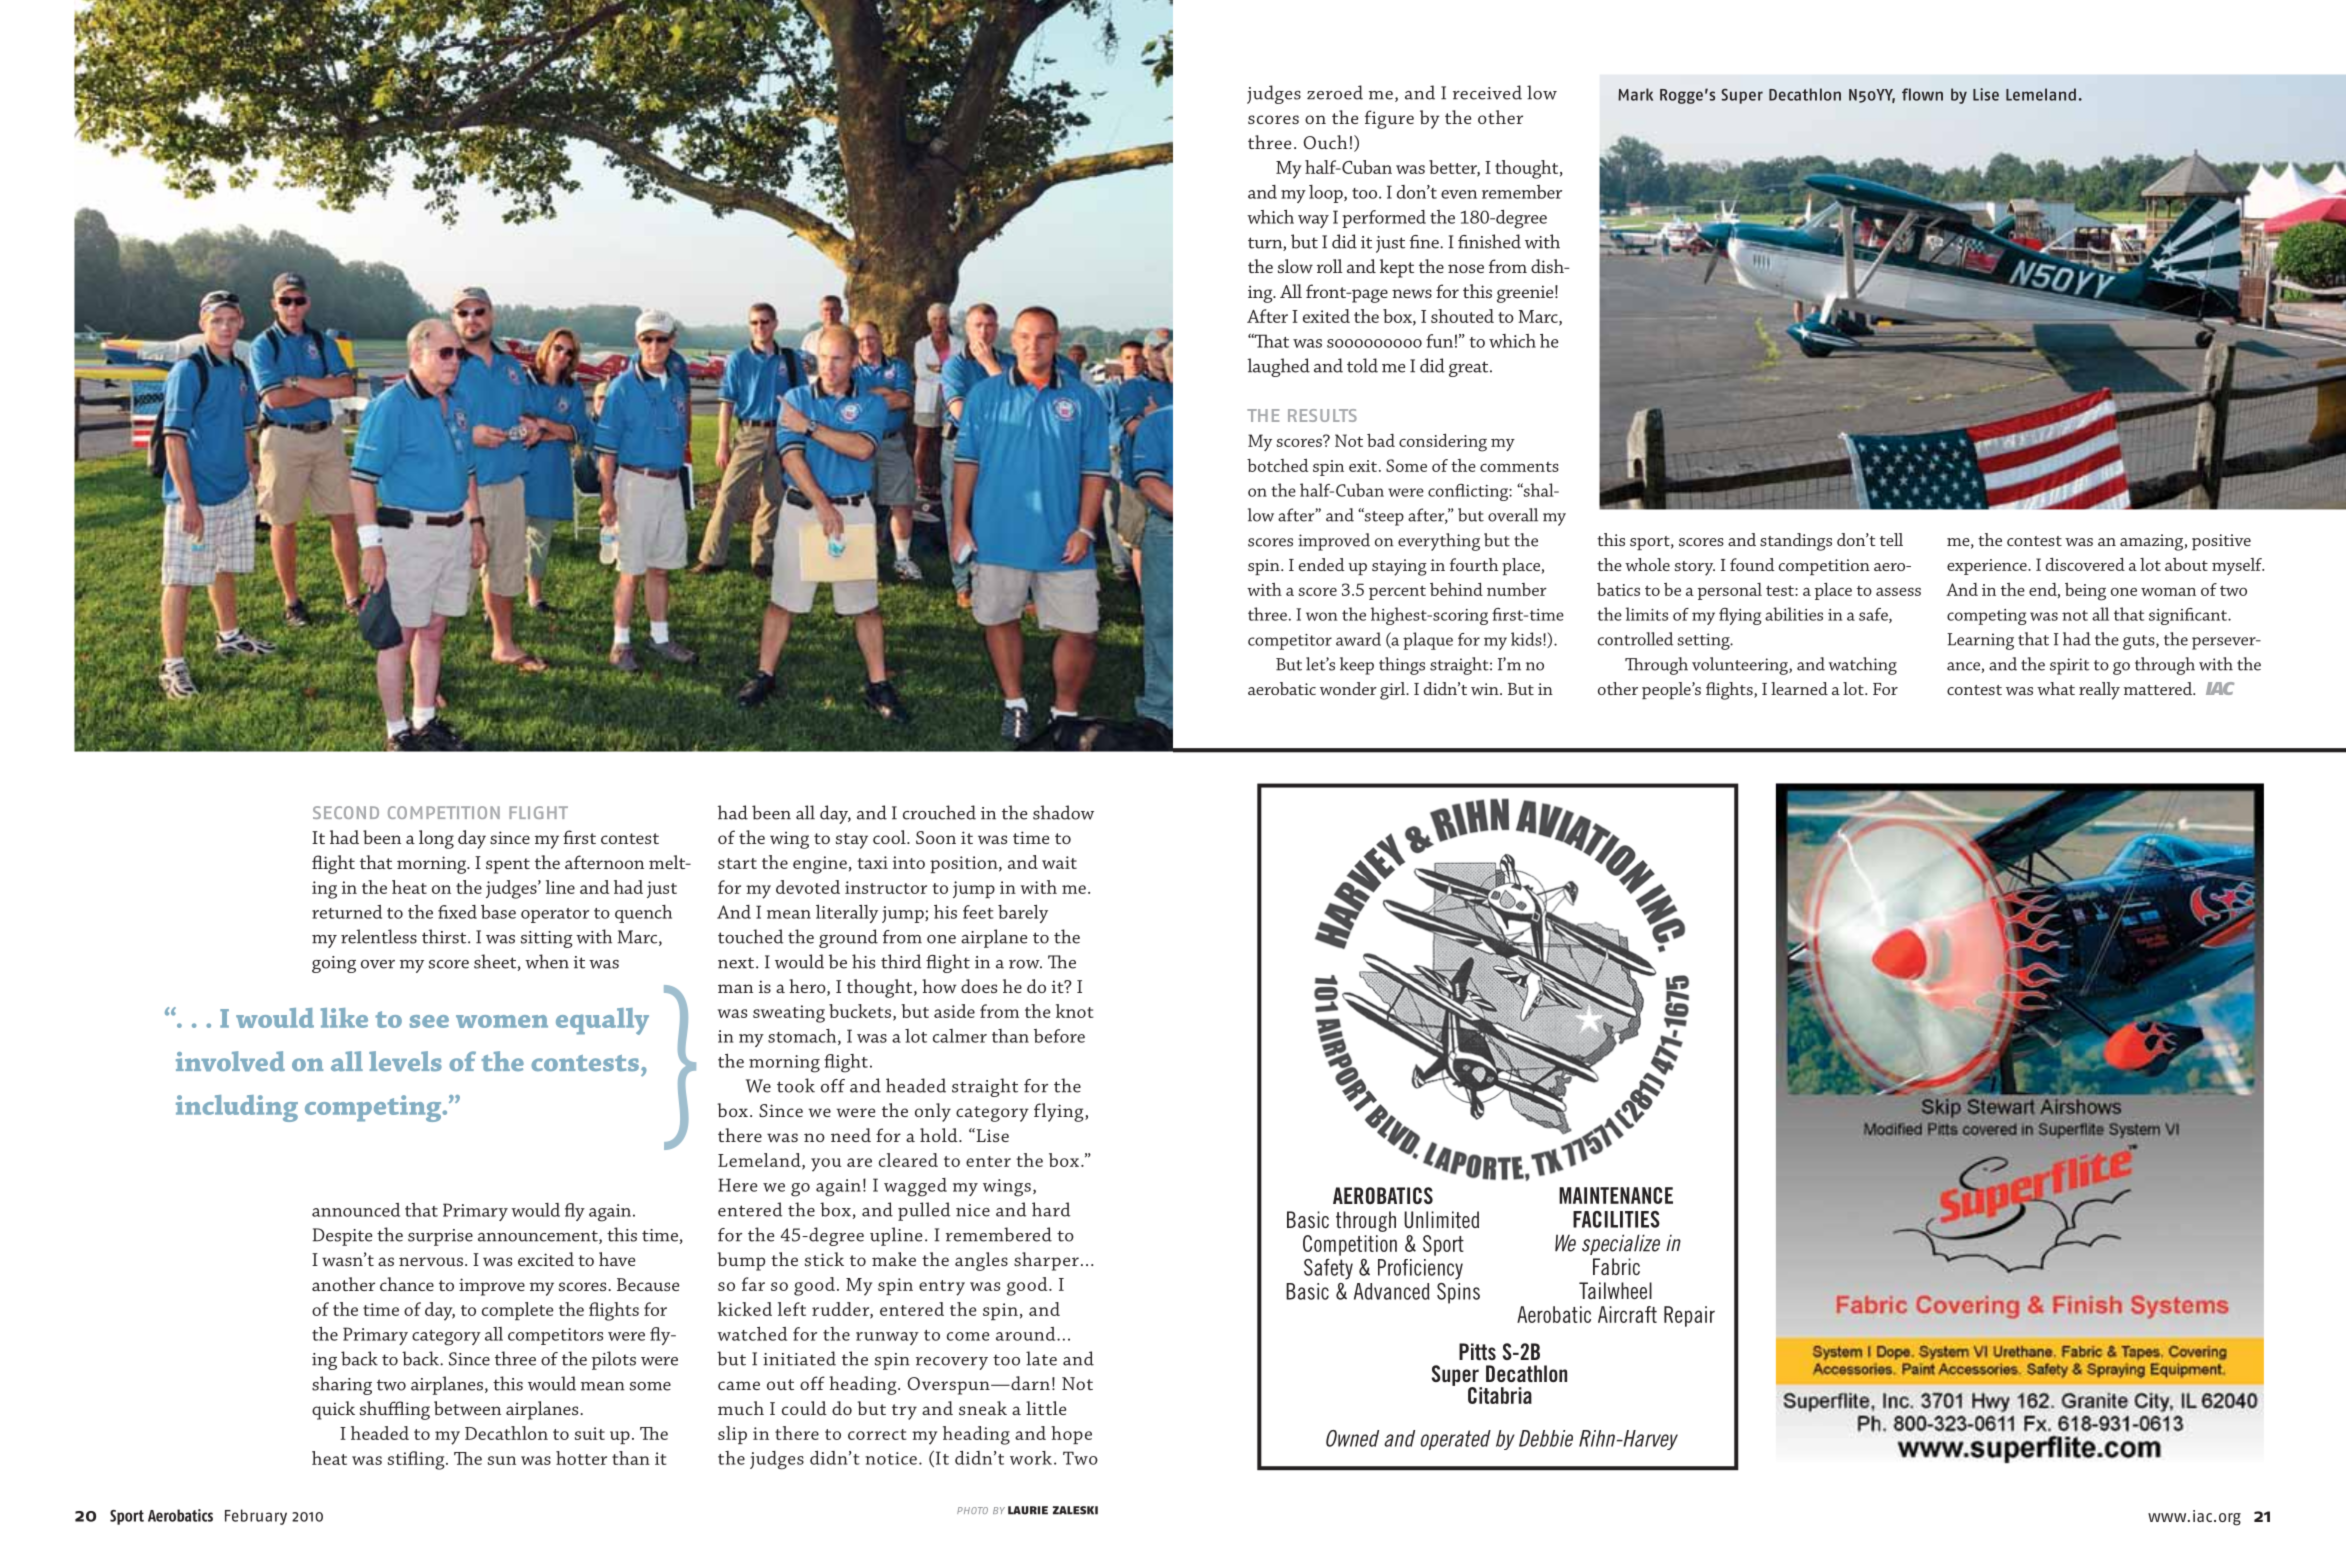 The image size is (2346, 1564). Describe the element at coordinates (1352, 1438) in the document. I see `Owned` at that location.
